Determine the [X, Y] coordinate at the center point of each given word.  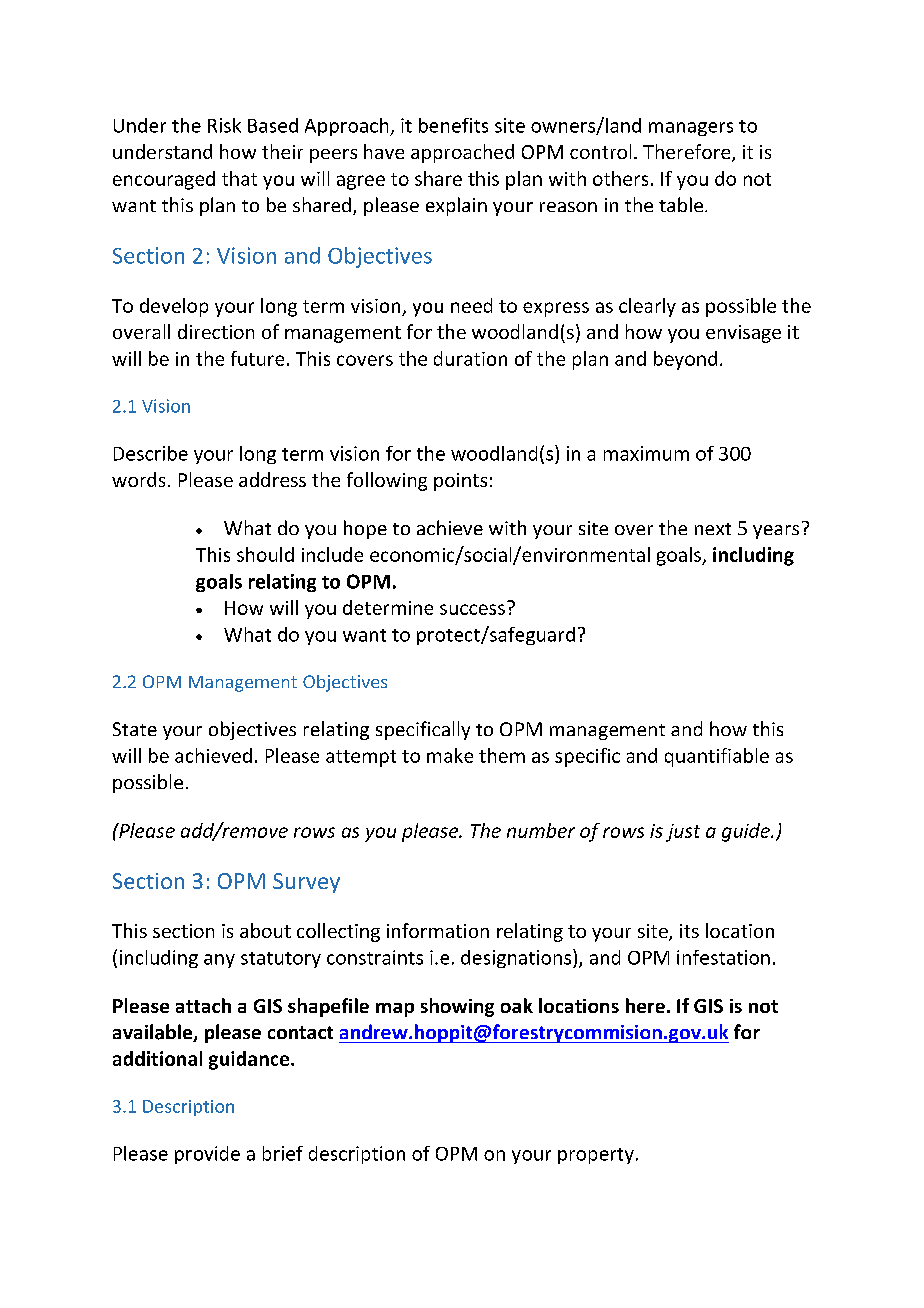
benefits [453, 125]
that [239, 178]
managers [691, 129]
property [596, 1156]
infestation [723, 957]
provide [207, 1155]
